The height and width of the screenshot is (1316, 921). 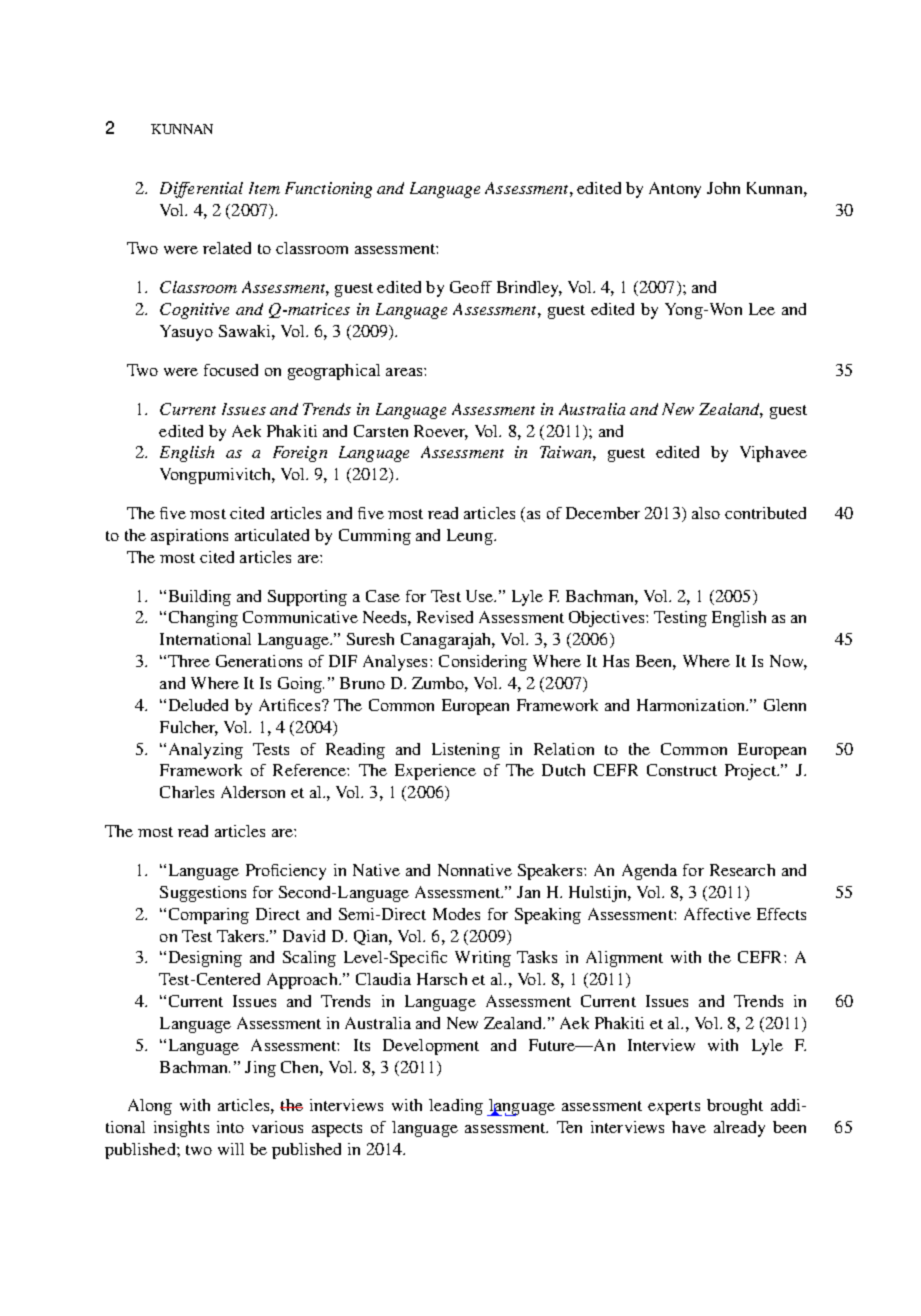 I want to click on Harmonization, so click(x=692, y=705).
